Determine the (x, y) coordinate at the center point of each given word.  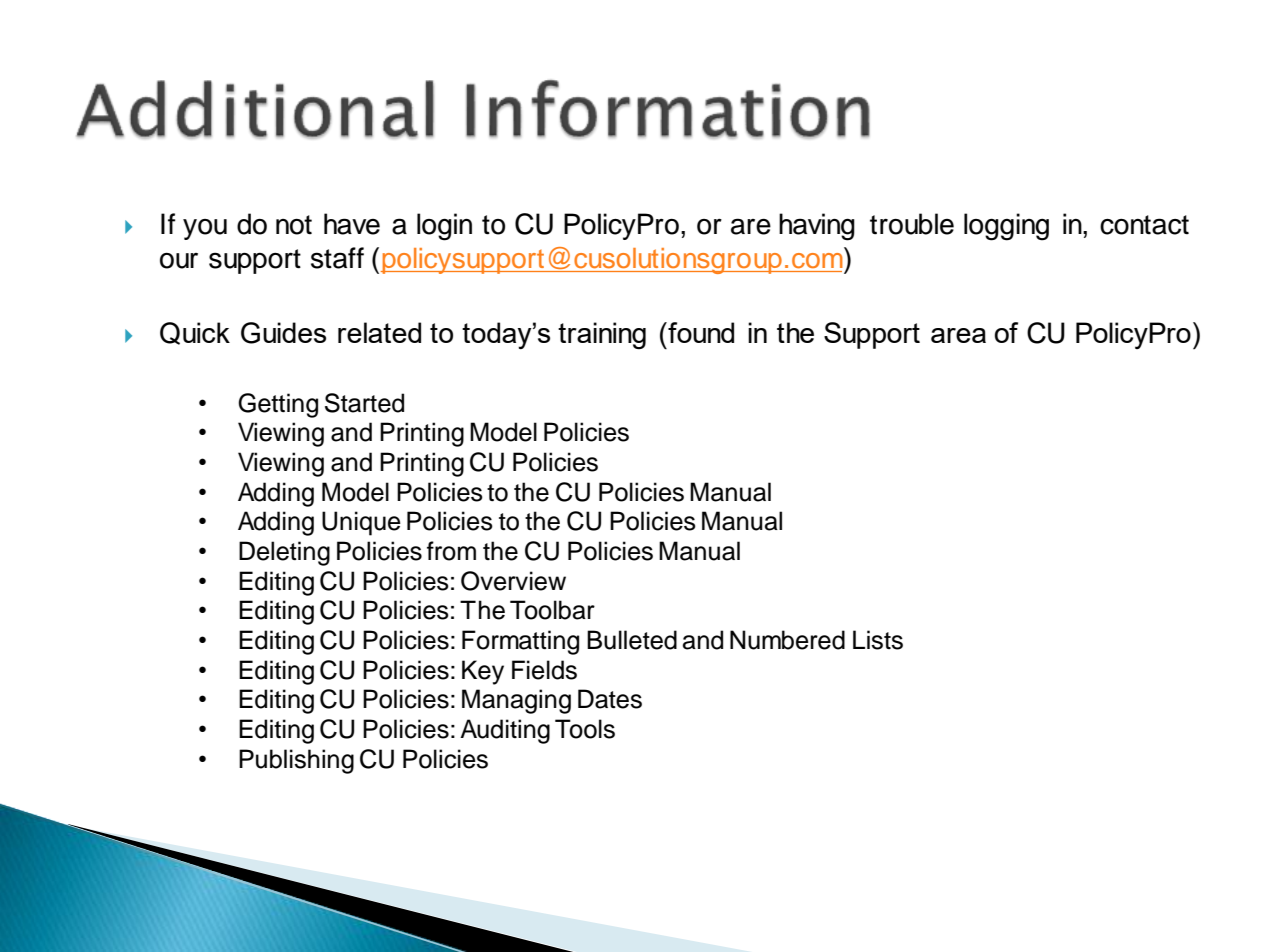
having (817, 227)
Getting (278, 405)
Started (364, 403)
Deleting (284, 553)
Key (483, 672)
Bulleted (632, 640)
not (294, 225)
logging (1006, 227)
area (958, 335)
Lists (878, 640)
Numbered (787, 640)
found (700, 332)
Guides (283, 333)
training (602, 335)
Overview (513, 581)
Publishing (296, 761)
